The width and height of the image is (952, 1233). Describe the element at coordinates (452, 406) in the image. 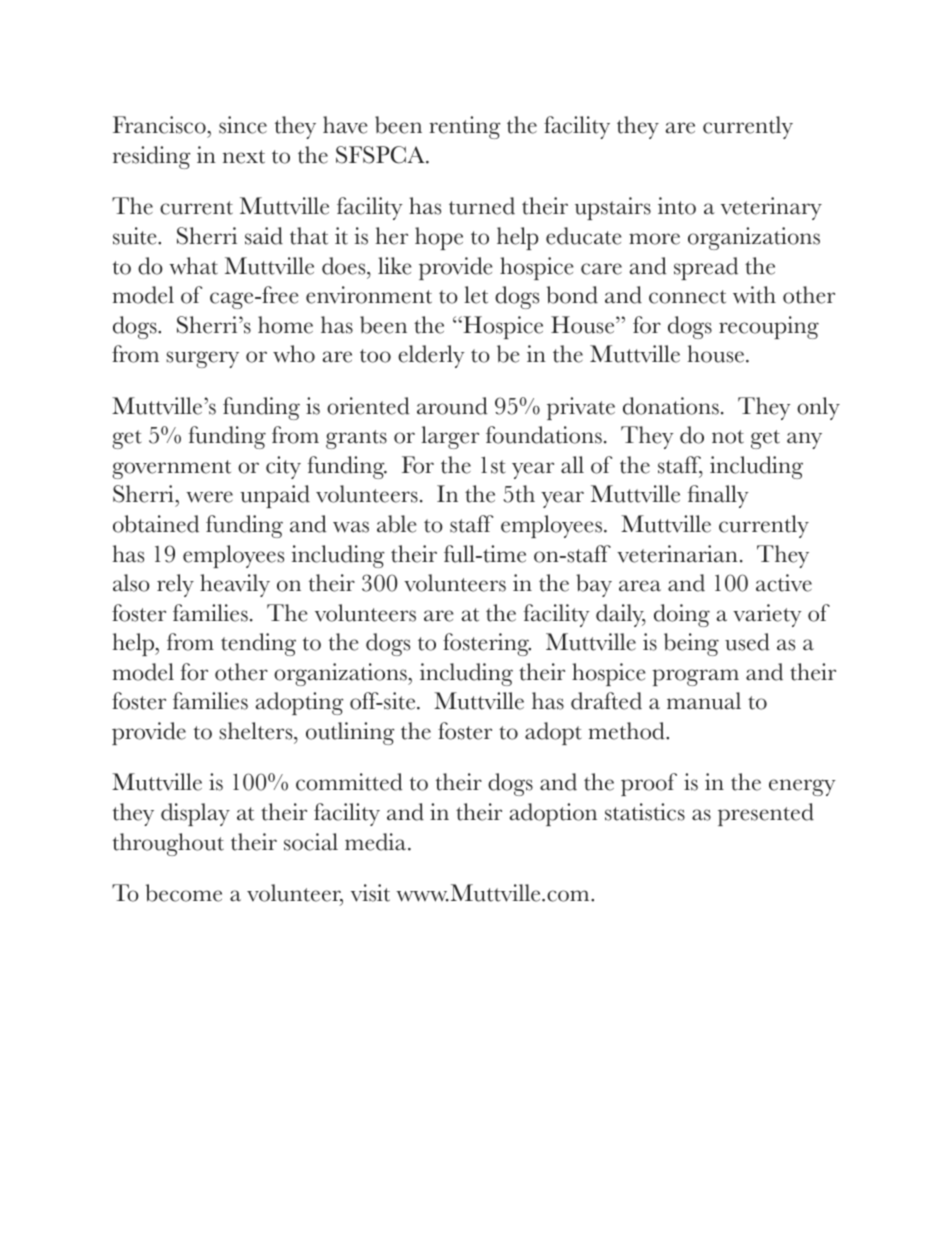

I see `around` at that location.
